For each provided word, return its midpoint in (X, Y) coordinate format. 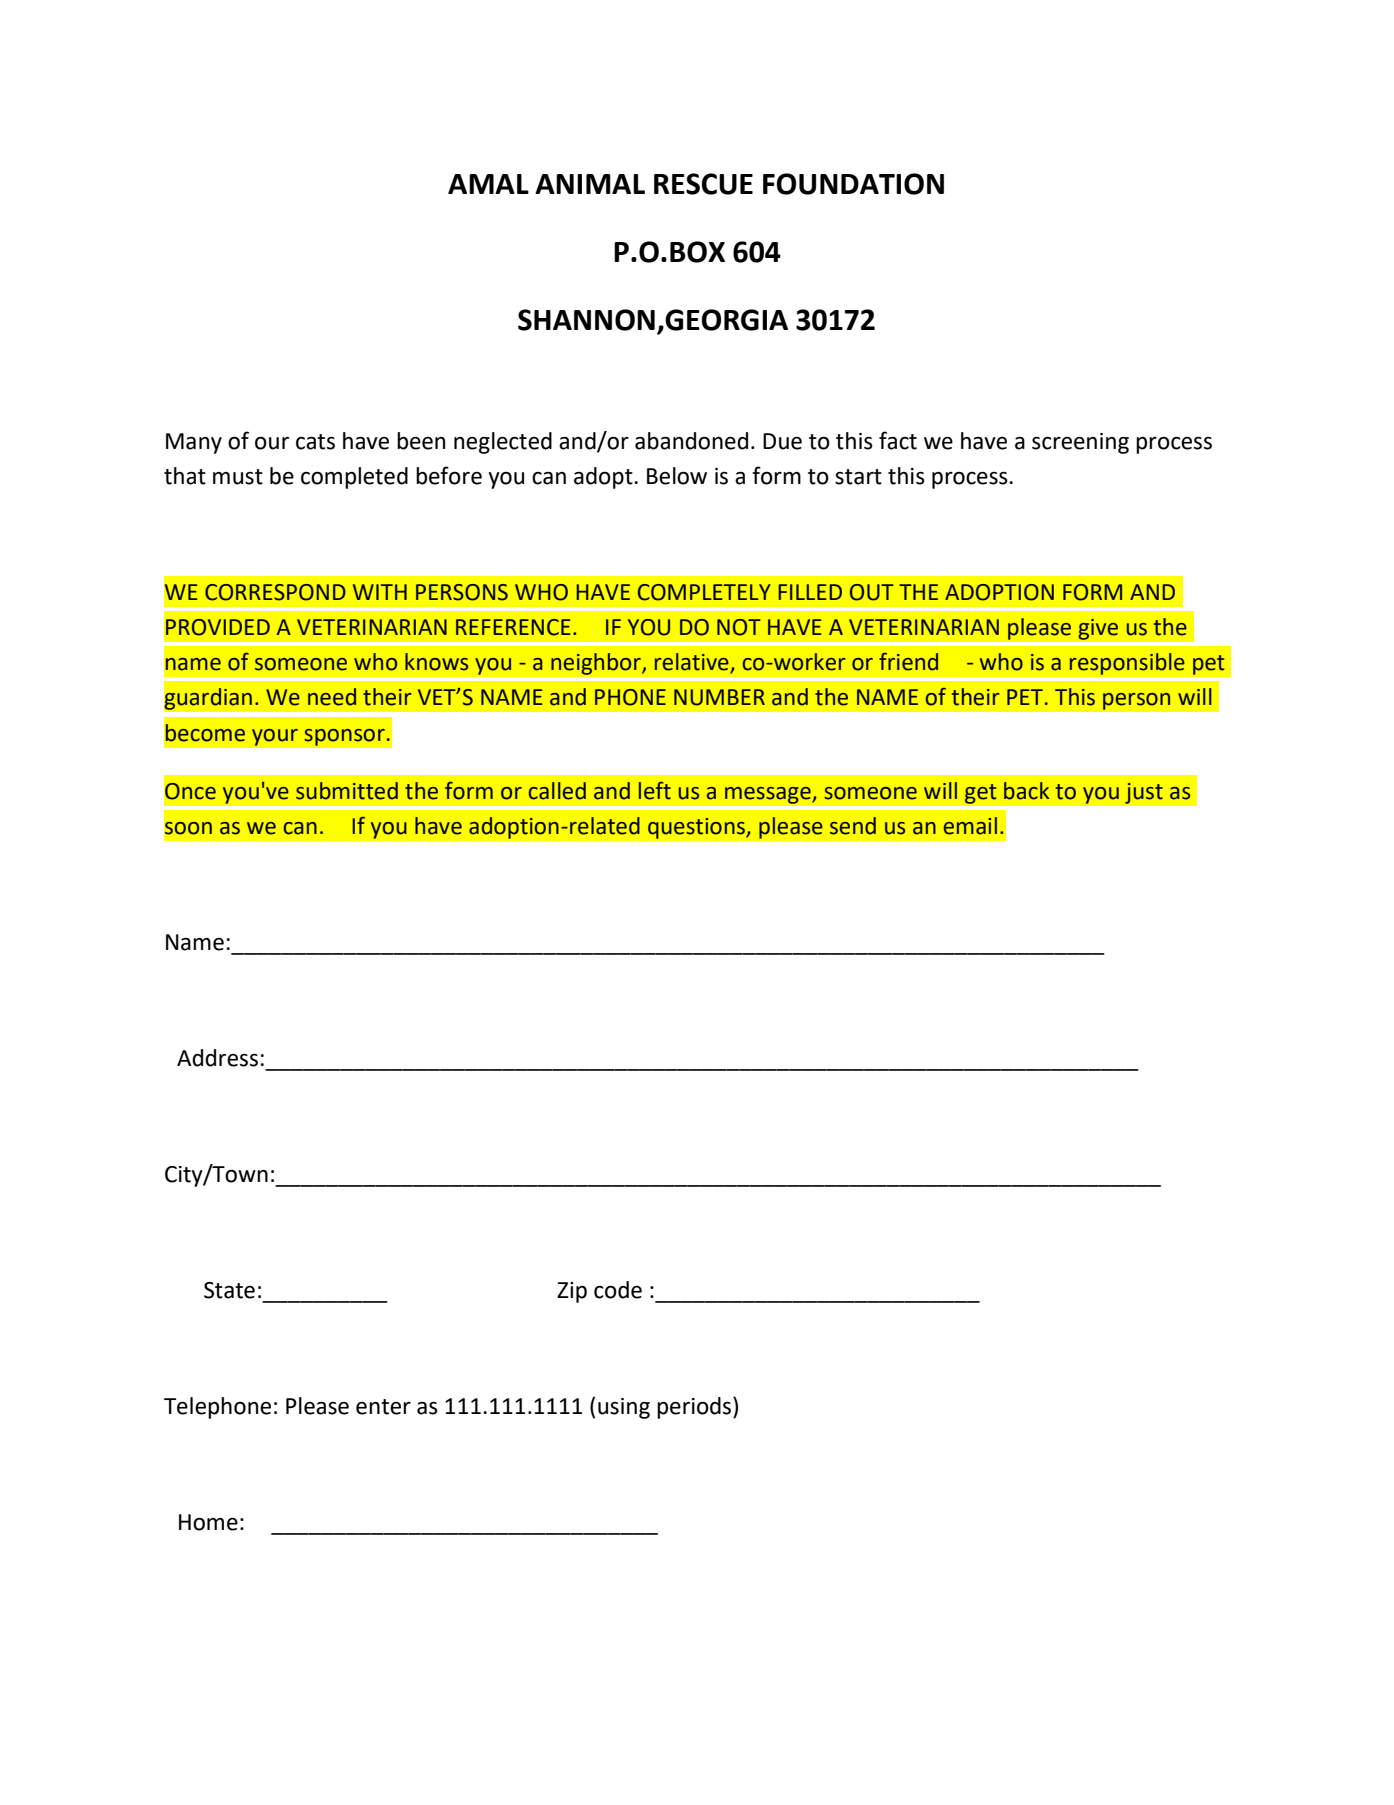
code (618, 1290)
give (1098, 629)
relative (693, 663)
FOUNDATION (853, 184)
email (970, 826)
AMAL (488, 184)
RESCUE (703, 184)
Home (208, 1522)
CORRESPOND (275, 592)
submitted (347, 791)
